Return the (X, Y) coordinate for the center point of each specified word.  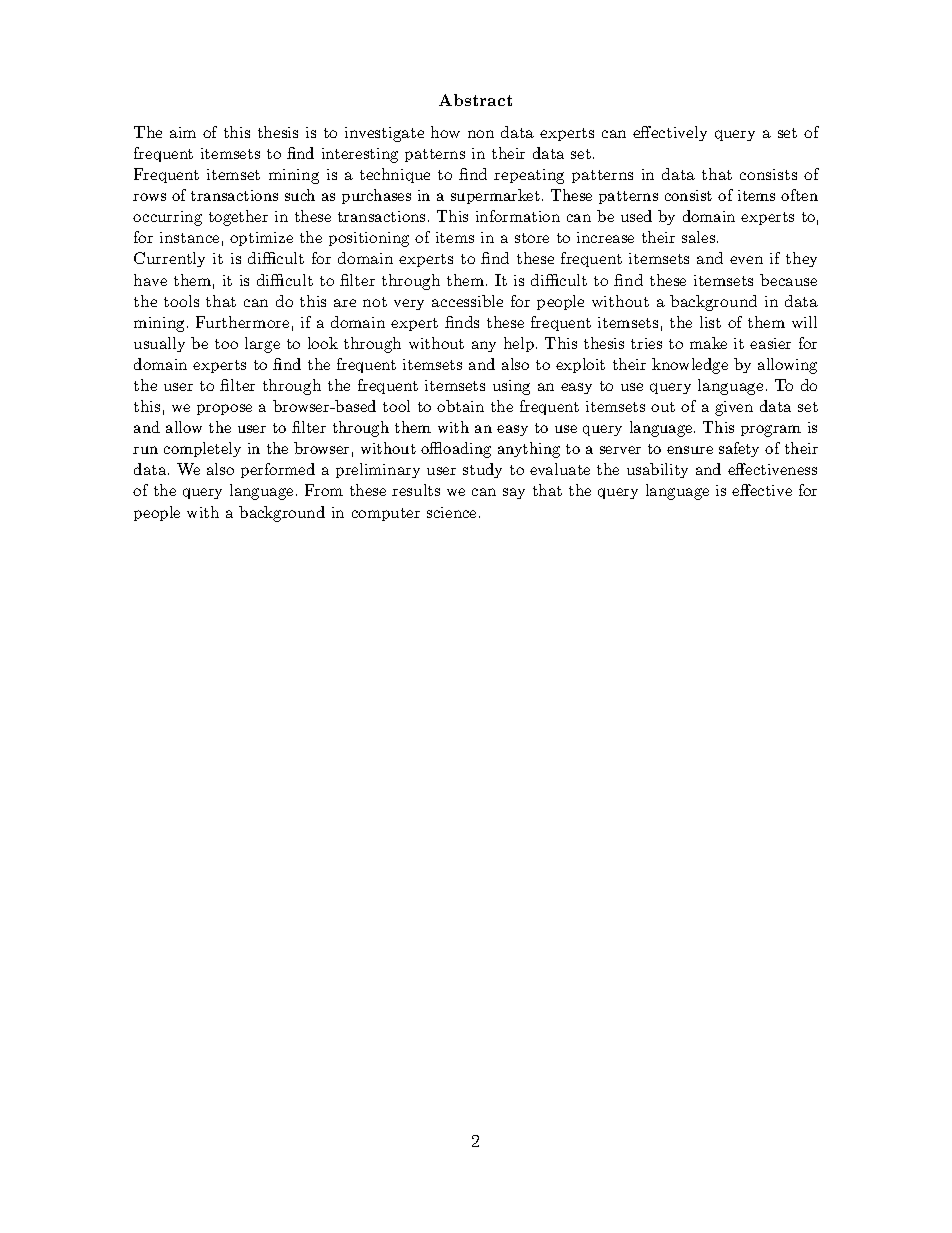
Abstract (475, 100)
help (519, 344)
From (324, 490)
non (481, 134)
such (300, 195)
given (734, 408)
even (746, 260)
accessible (467, 301)
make (708, 343)
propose (224, 409)
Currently (169, 259)
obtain (460, 406)
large (262, 345)
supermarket (495, 196)
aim (183, 132)
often (799, 195)
